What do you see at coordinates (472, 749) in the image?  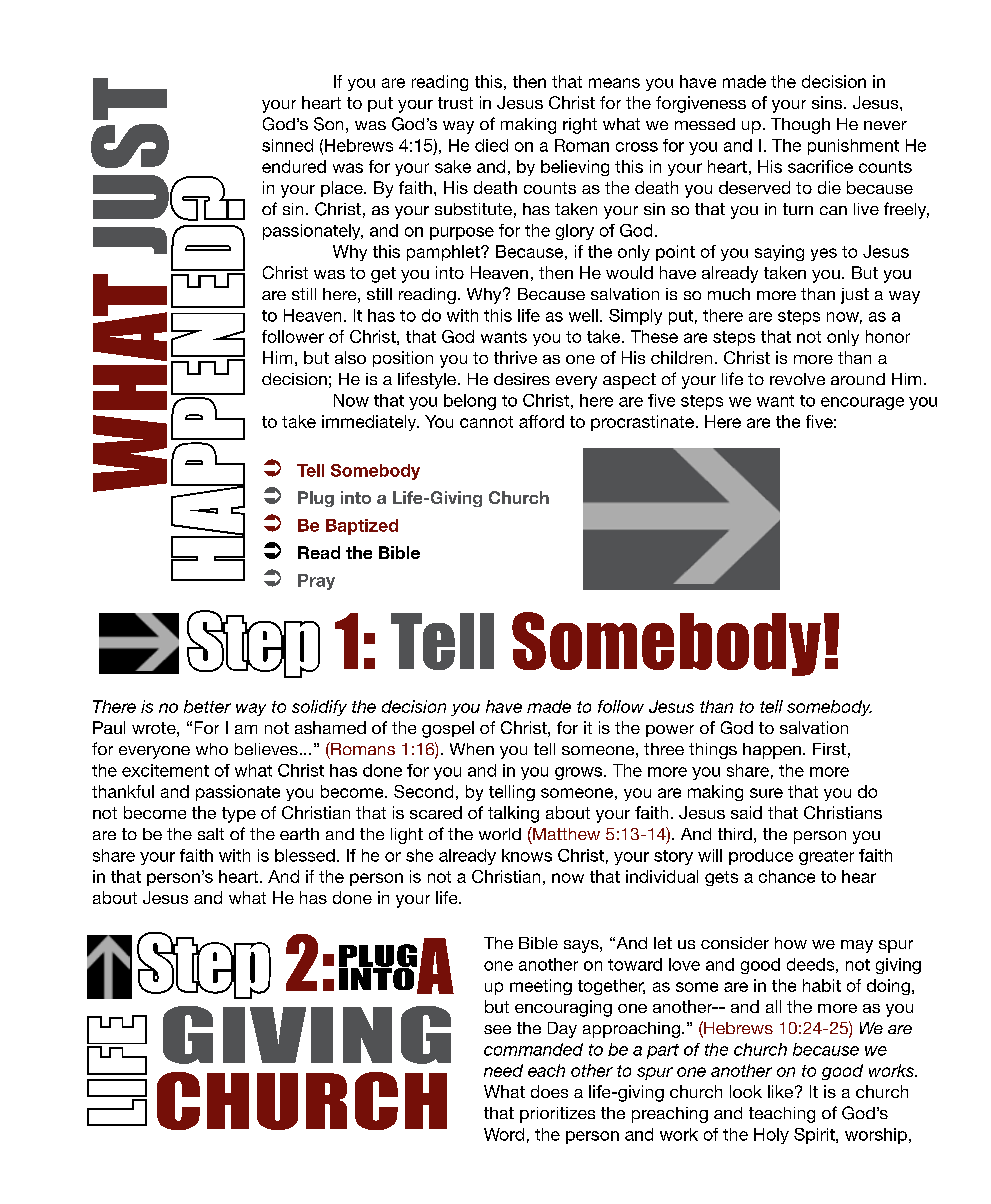 I see `When` at bounding box center [472, 749].
